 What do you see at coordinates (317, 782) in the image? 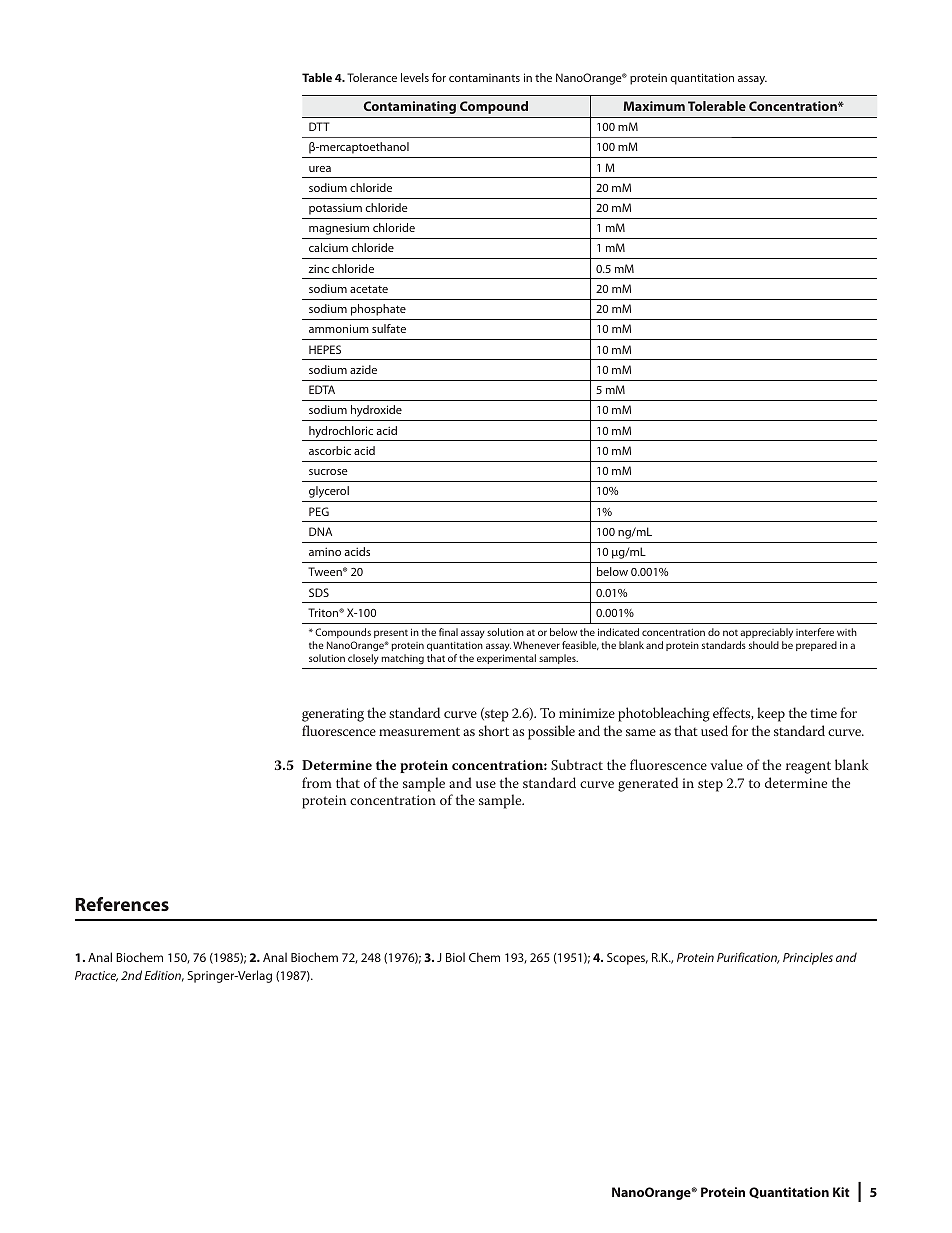
I see `from` at bounding box center [317, 782].
